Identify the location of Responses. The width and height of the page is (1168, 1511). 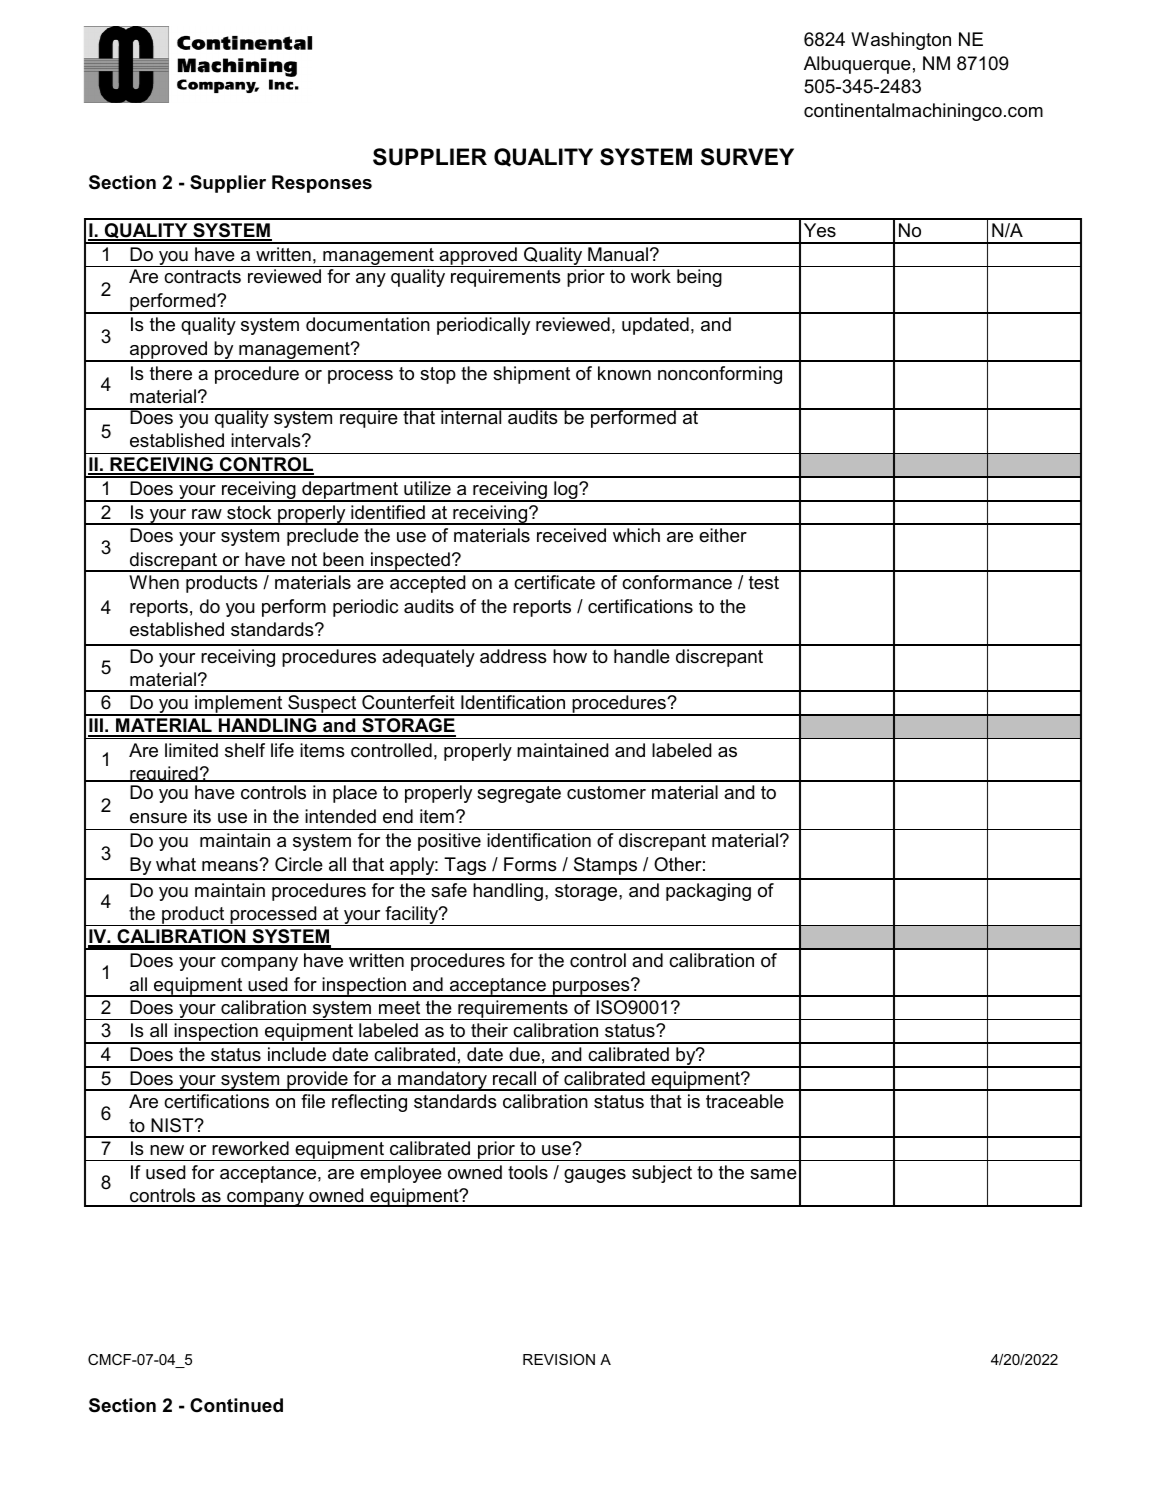
(322, 184).
